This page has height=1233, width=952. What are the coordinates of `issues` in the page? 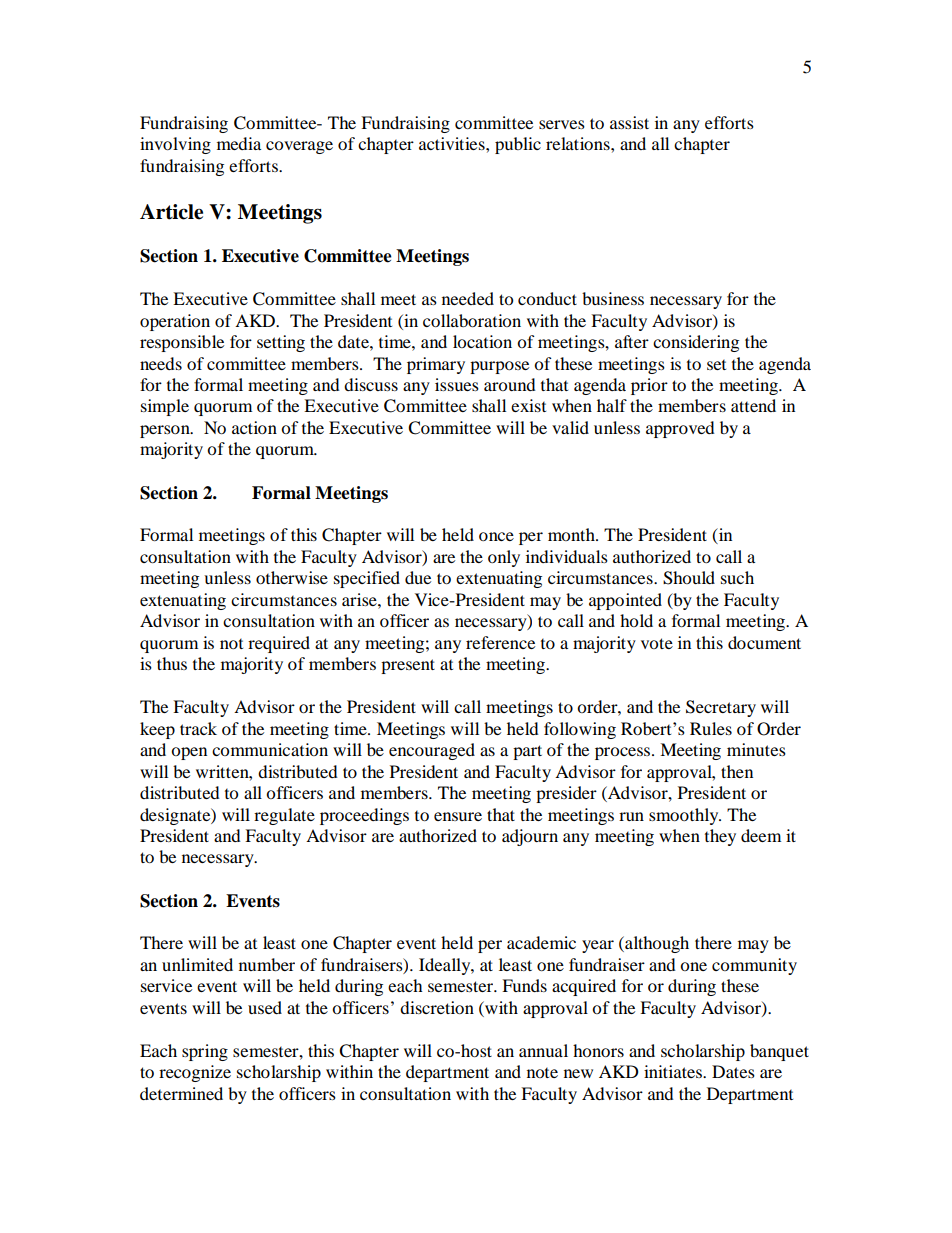 It's located at (457, 384).
